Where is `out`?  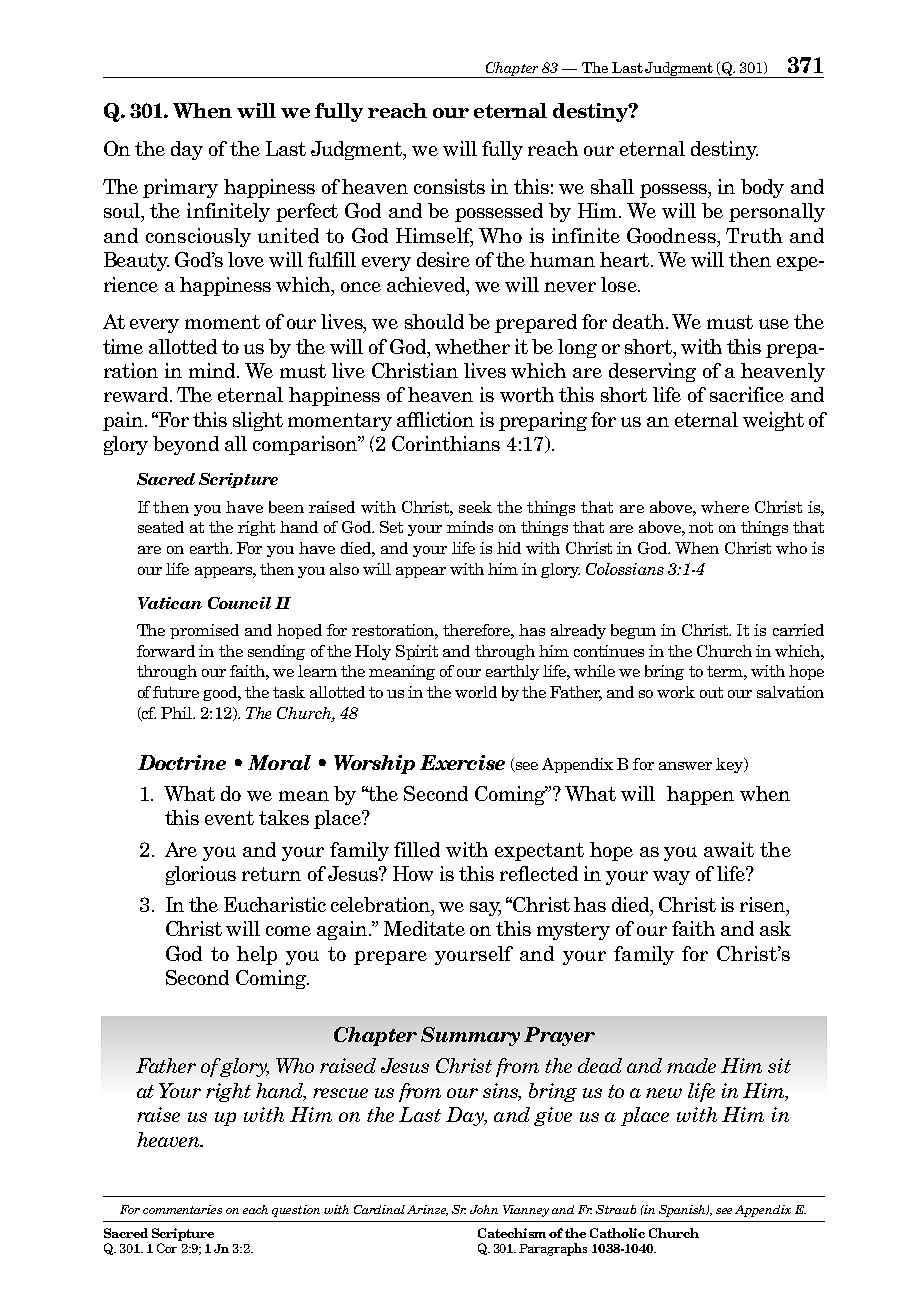 out is located at coordinates (711, 692).
